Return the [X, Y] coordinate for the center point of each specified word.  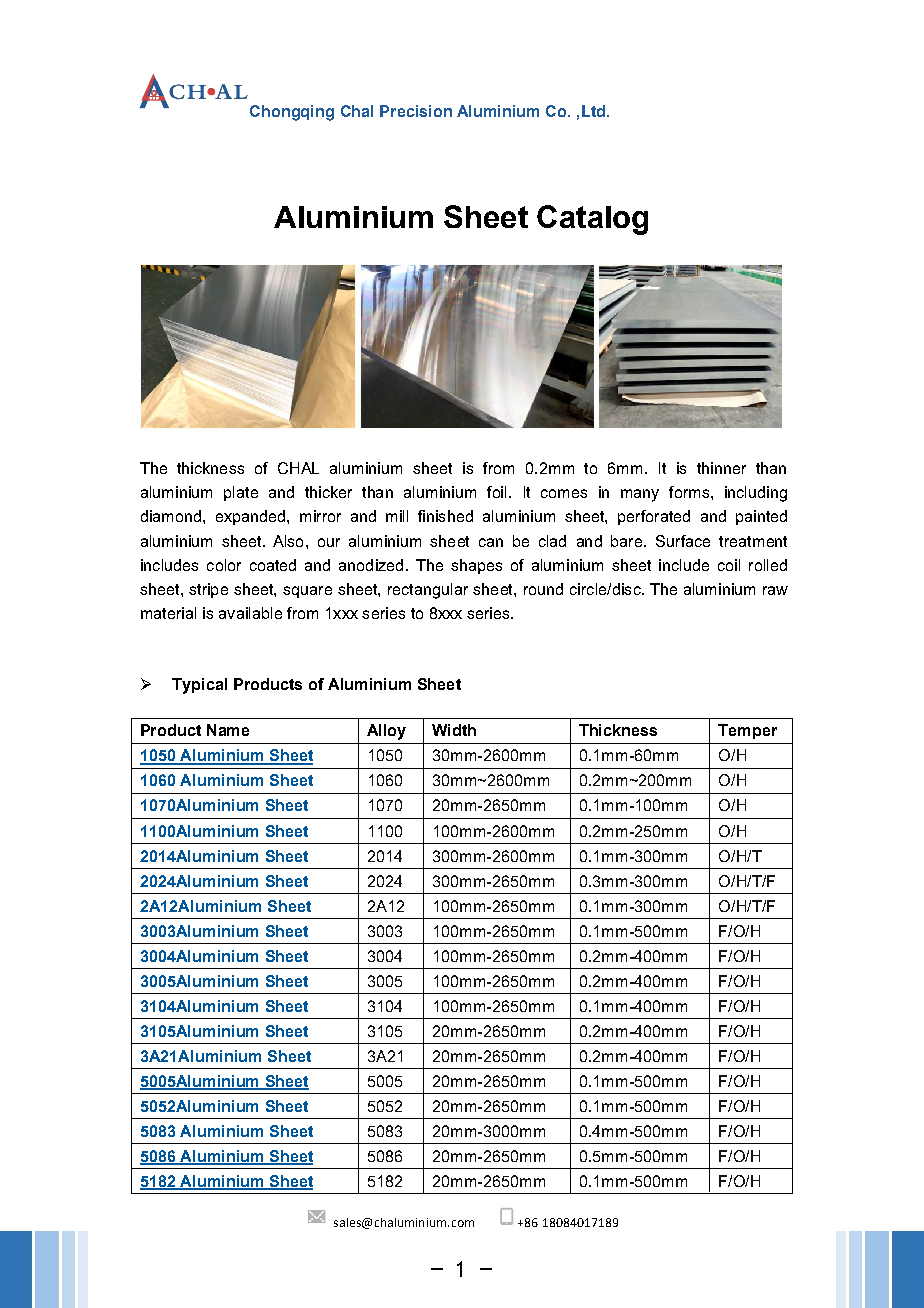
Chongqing [292, 113]
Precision [416, 111]
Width [454, 730]
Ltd [593, 111]
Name [228, 730]
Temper [747, 731]
